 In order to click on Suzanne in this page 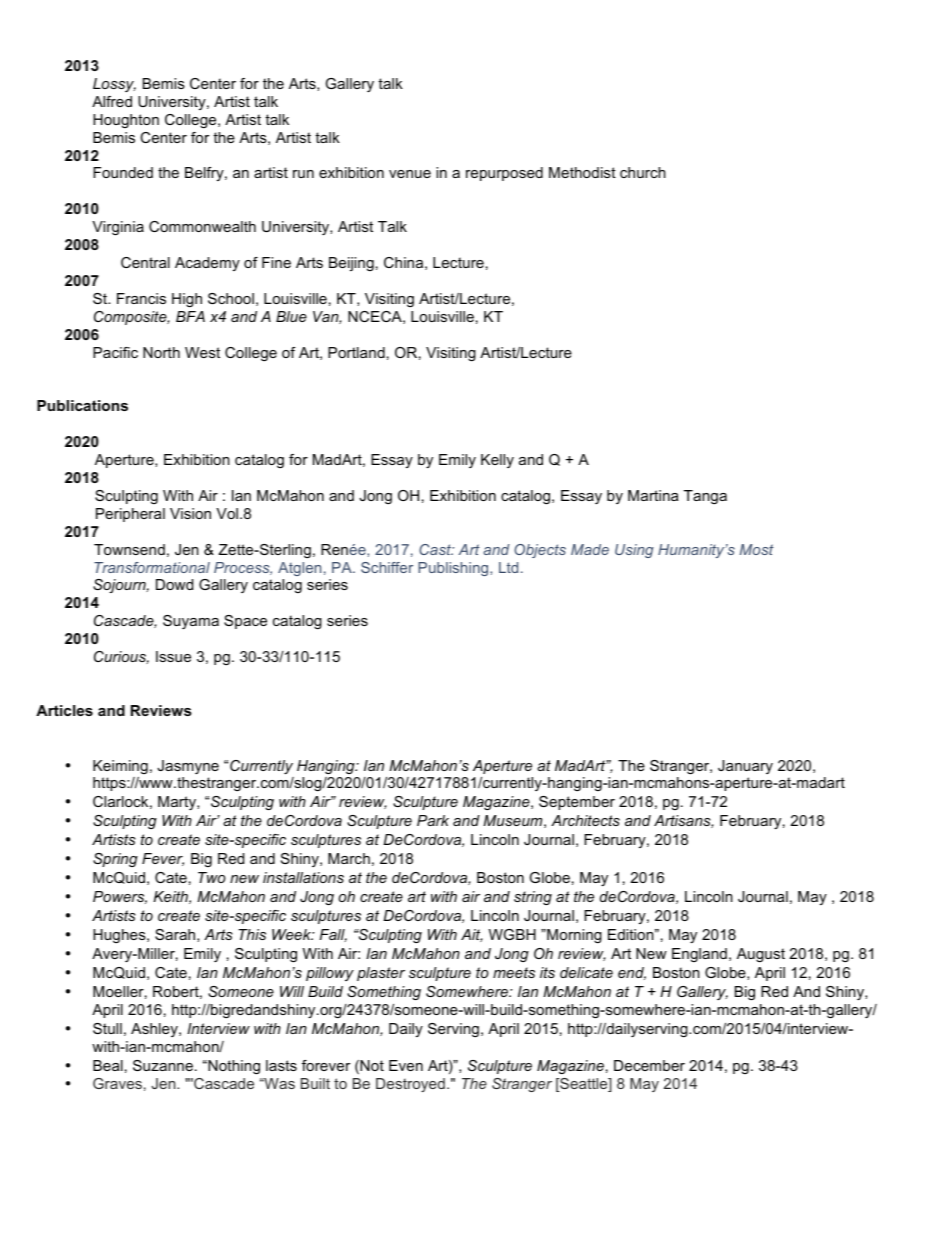, I will do `click(163, 1065)`.
